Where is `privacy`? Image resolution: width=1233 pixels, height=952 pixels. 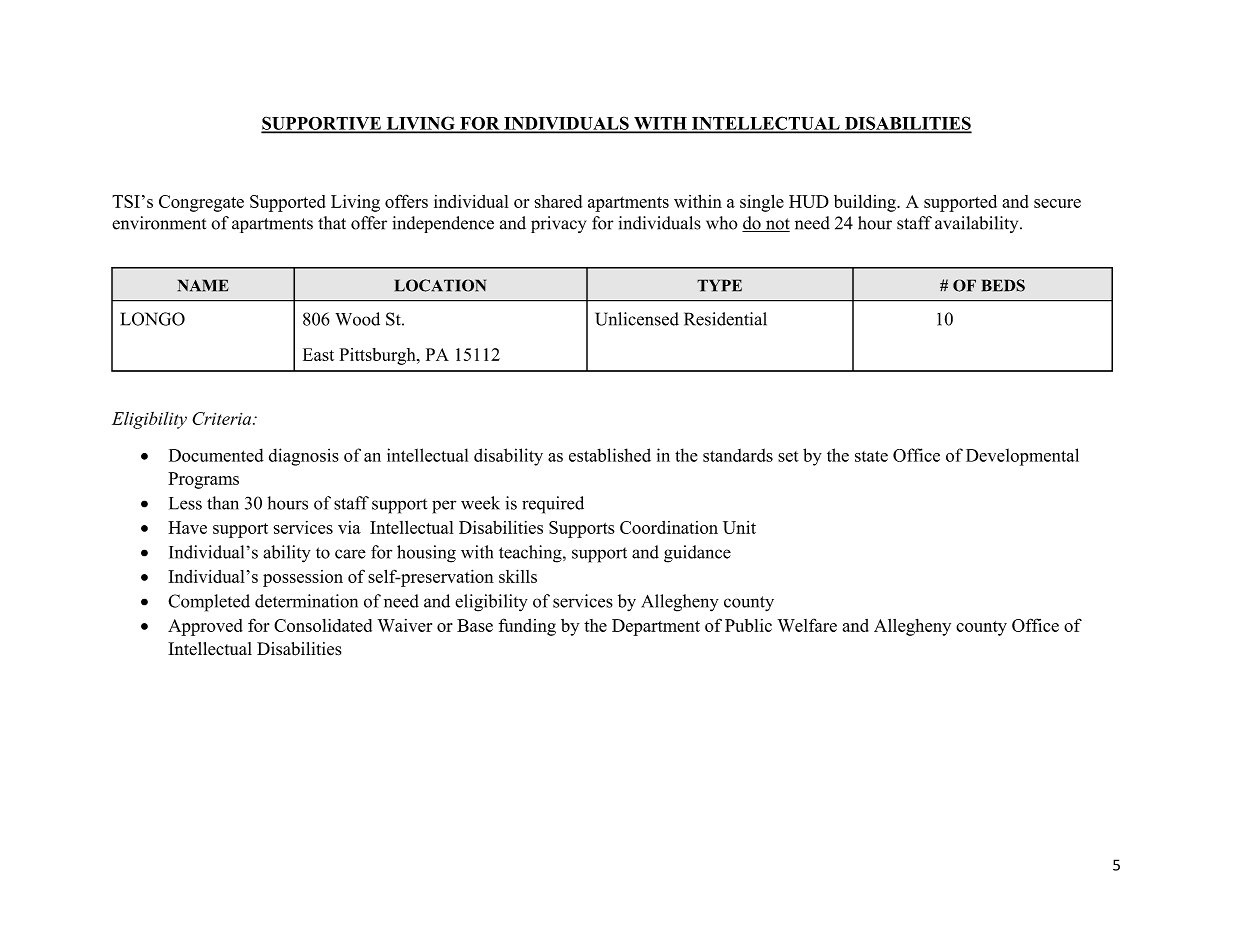 privacy is located at coordinates (558, 224).
